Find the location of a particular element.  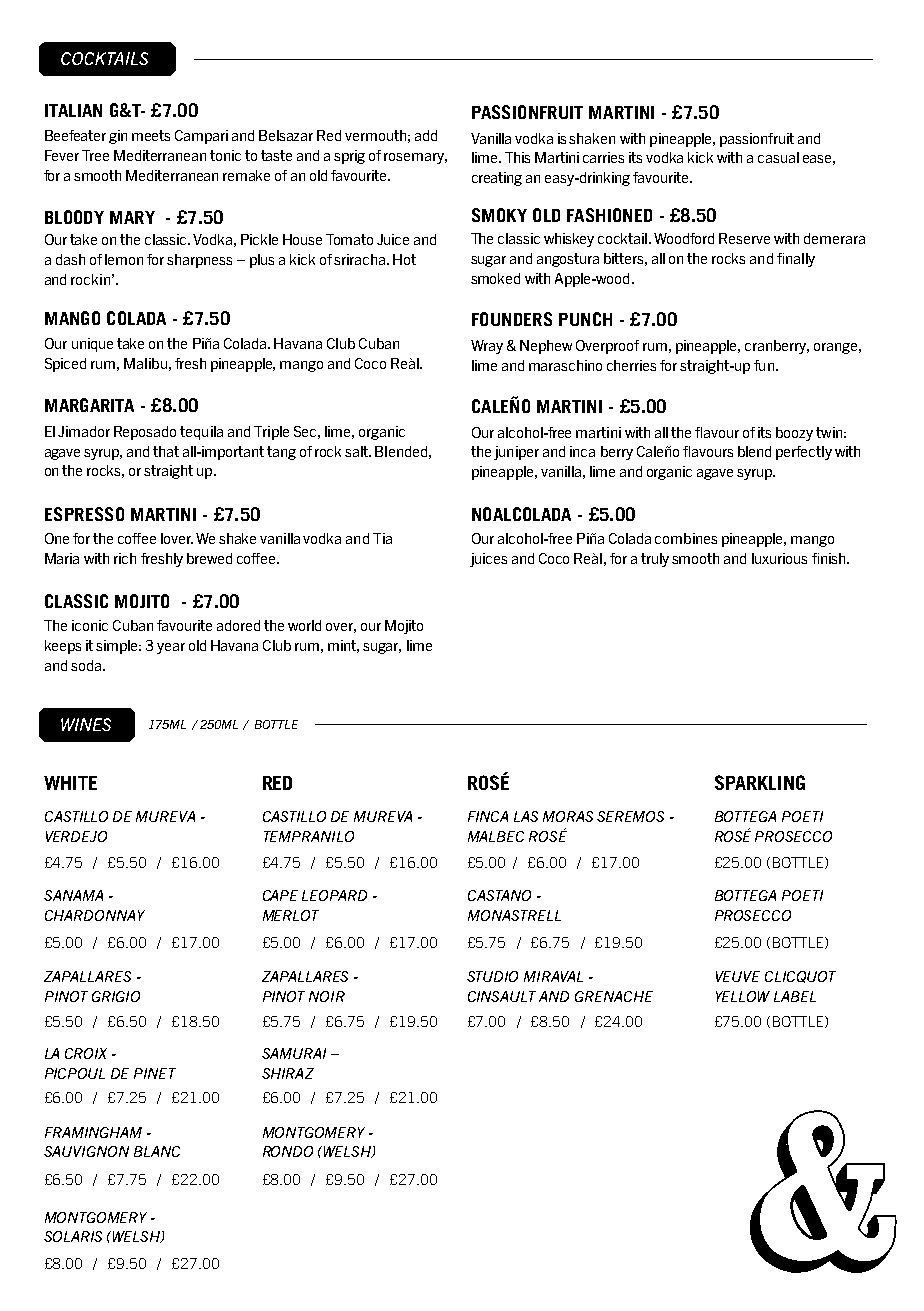

fun is located at coordinates (764, 365).
